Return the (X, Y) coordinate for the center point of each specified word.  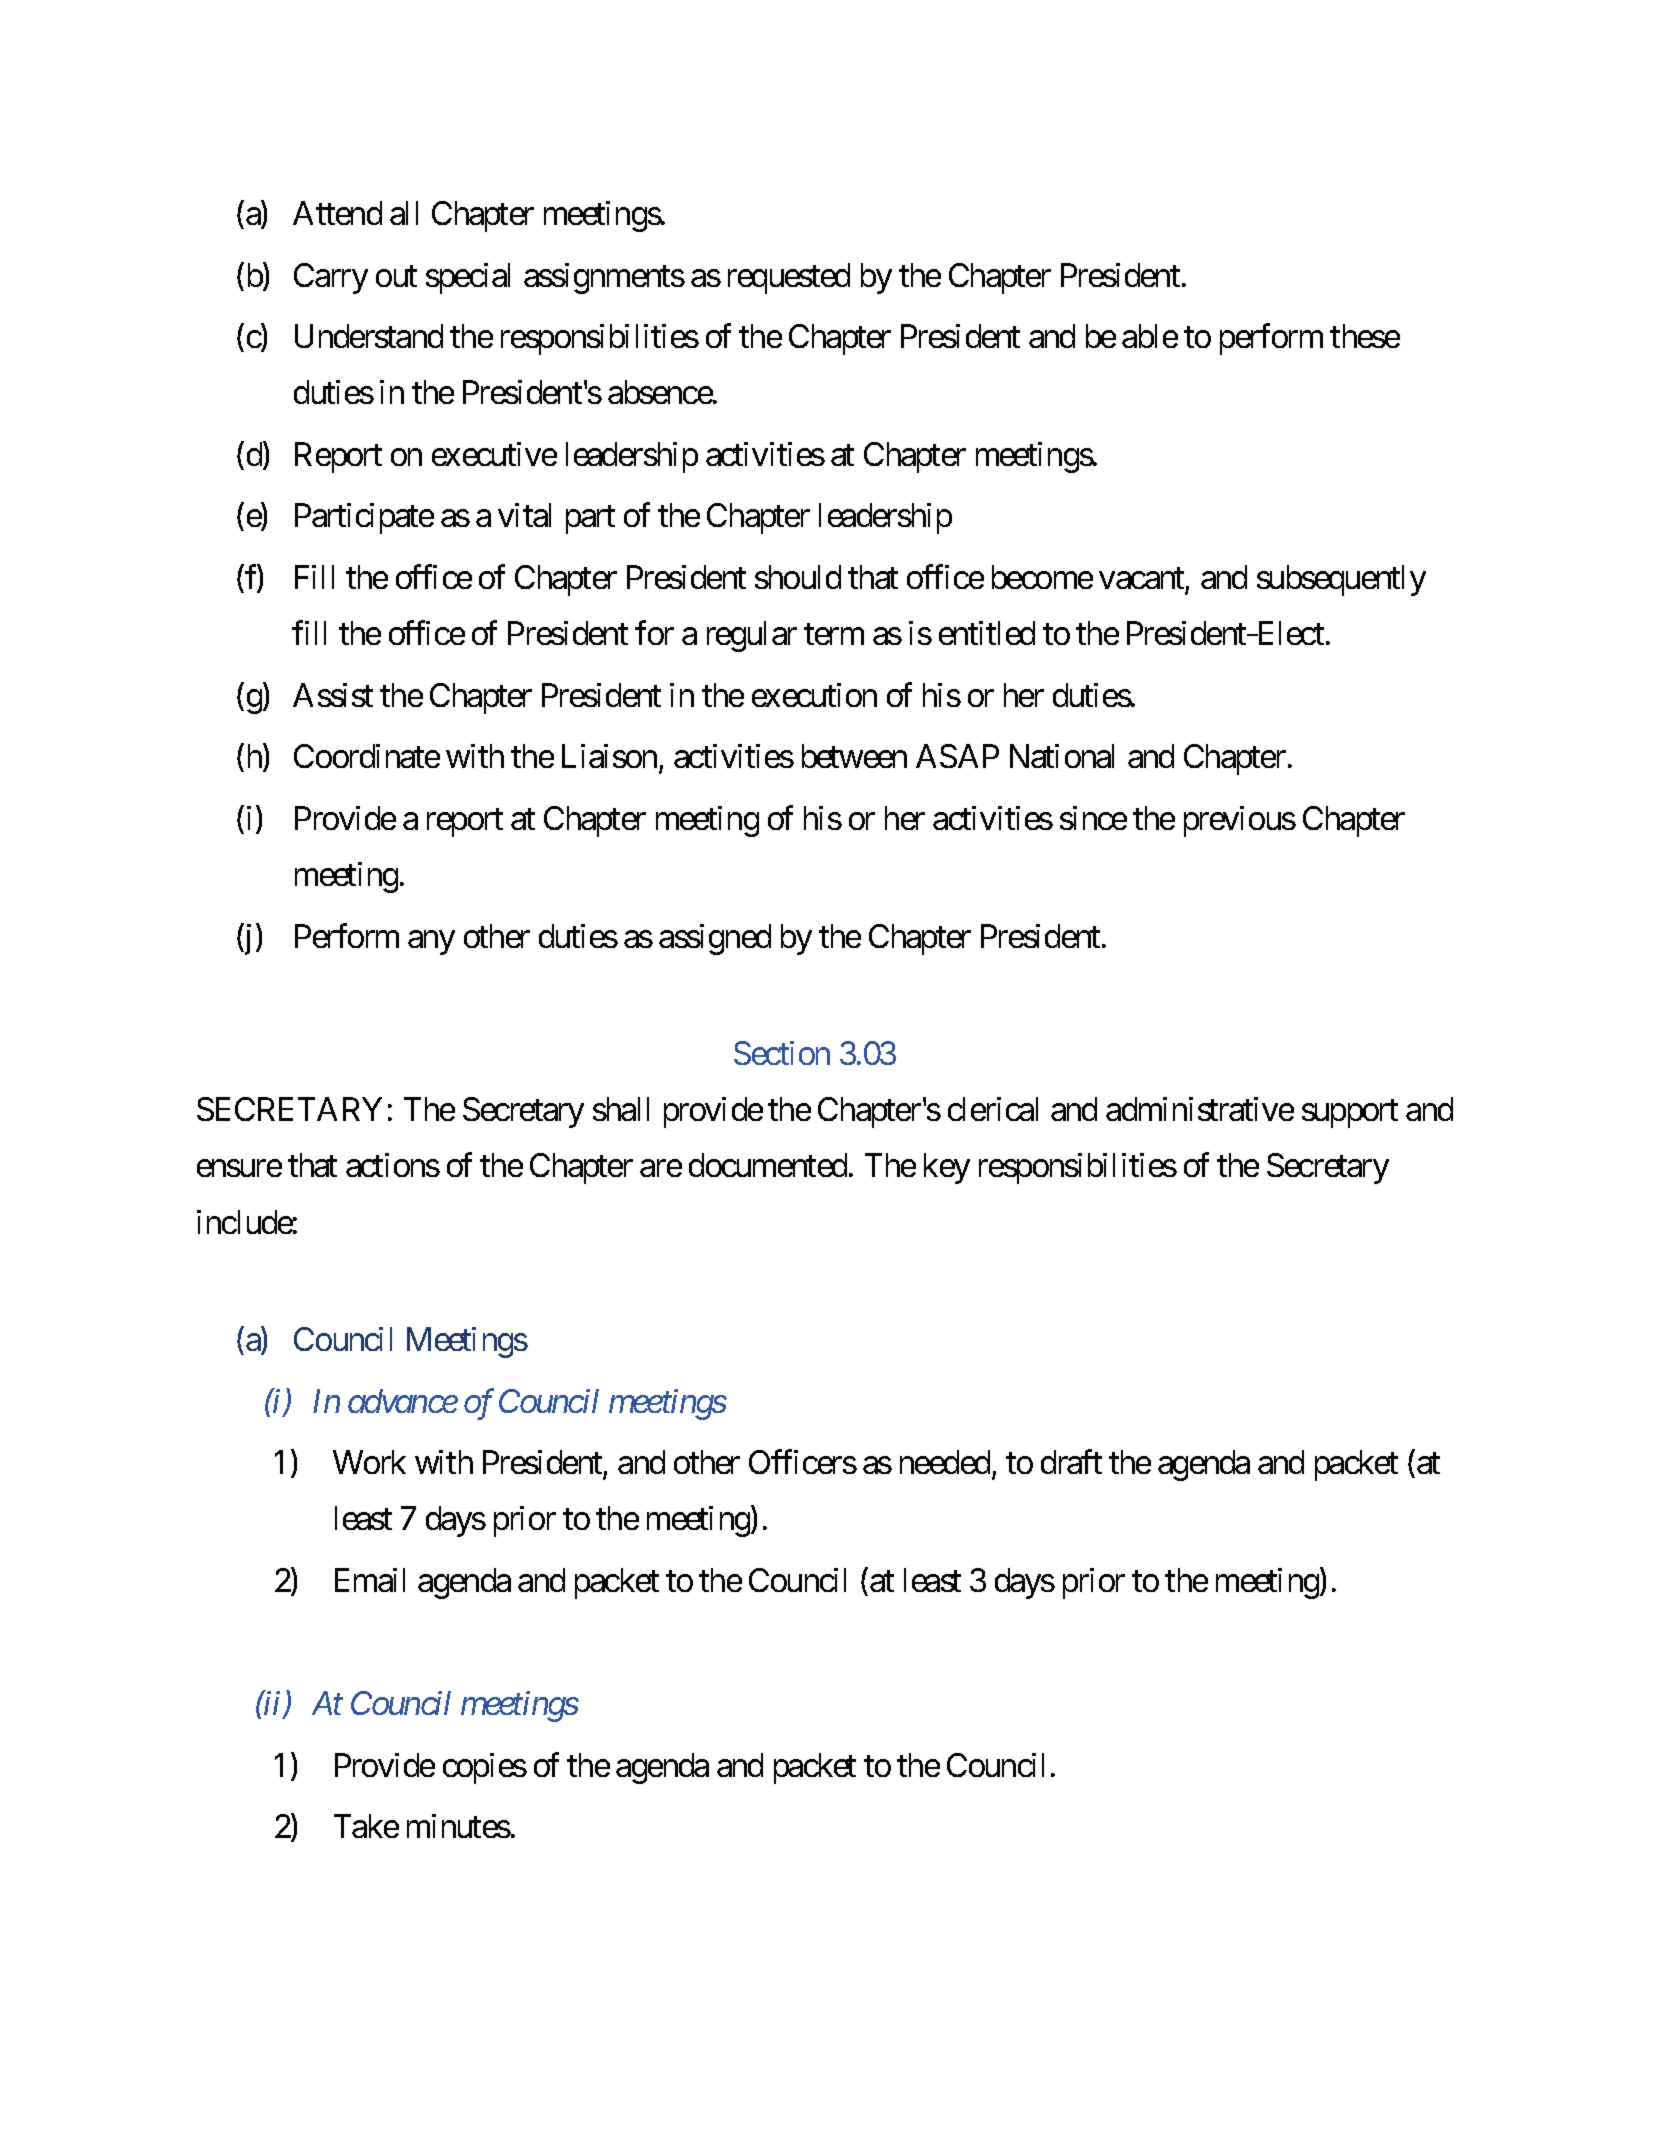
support (1350, 1114)
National (1062, 756)
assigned (715, 939)
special (468, 278)
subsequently (1341, 580)
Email (370, 1580)
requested (789, 278)
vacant (1142, 580)
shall (621, 1109)
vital (524, 515)
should (798, 577)
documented (768, 1165)
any (431, 943)
